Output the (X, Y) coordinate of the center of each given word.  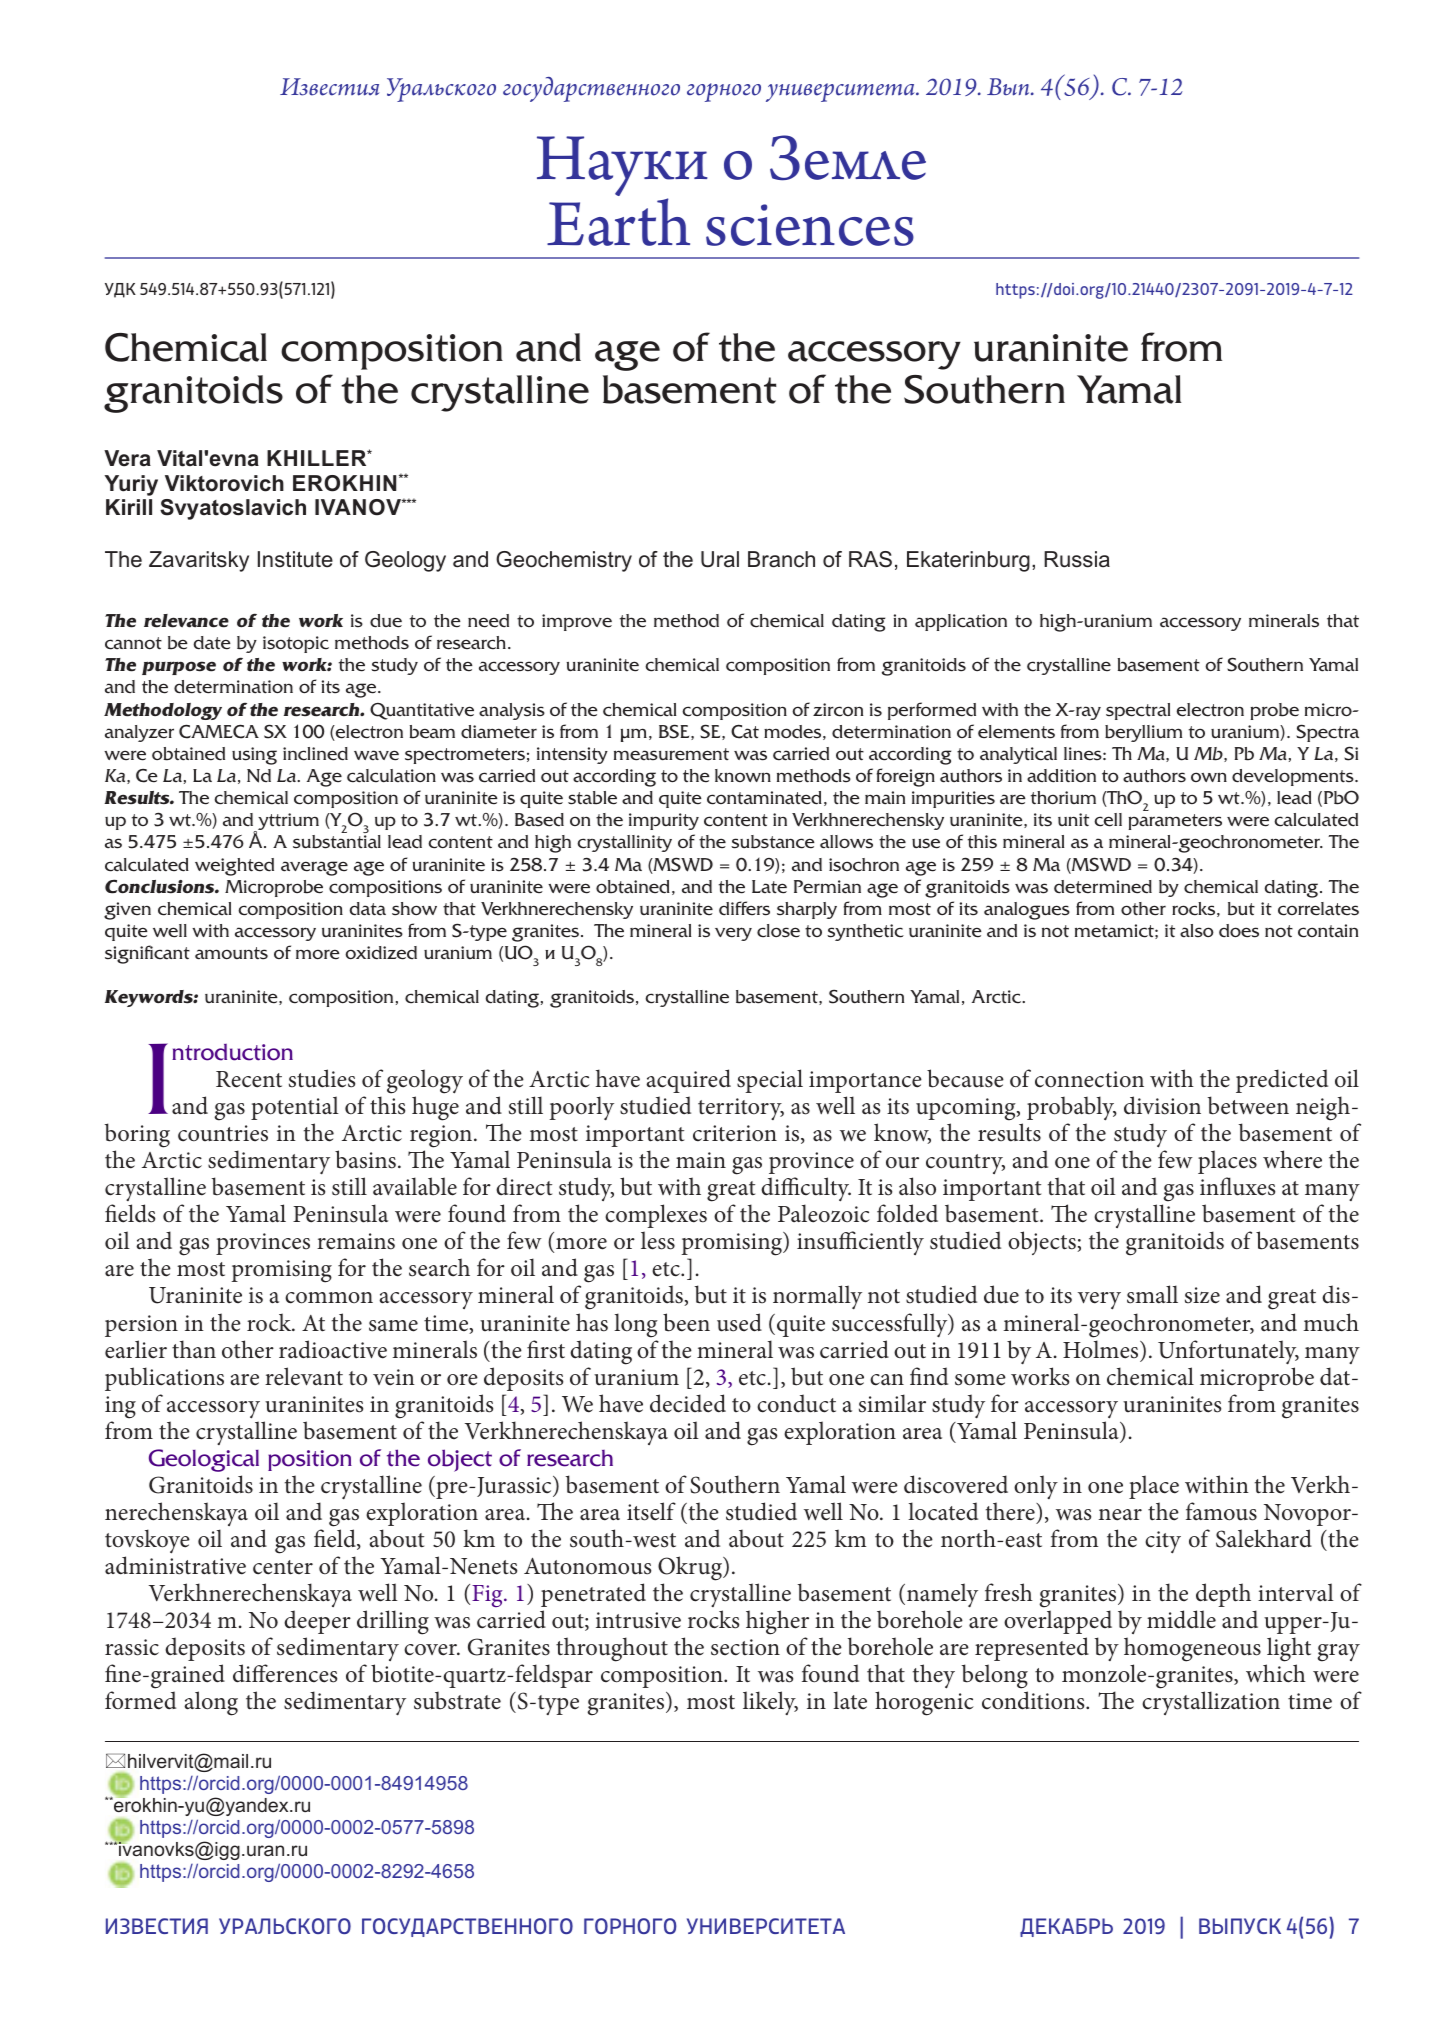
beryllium (1143, 733)
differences (285, 1673)
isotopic (296, 644)
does (1239, 931)
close (778, 931)
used (739, 1322)
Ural (720, 559)
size (1202, 1295)
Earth (618, 222)
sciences (810, 225)
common (329, 1298)
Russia (1077, 559)
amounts (231, 953)
